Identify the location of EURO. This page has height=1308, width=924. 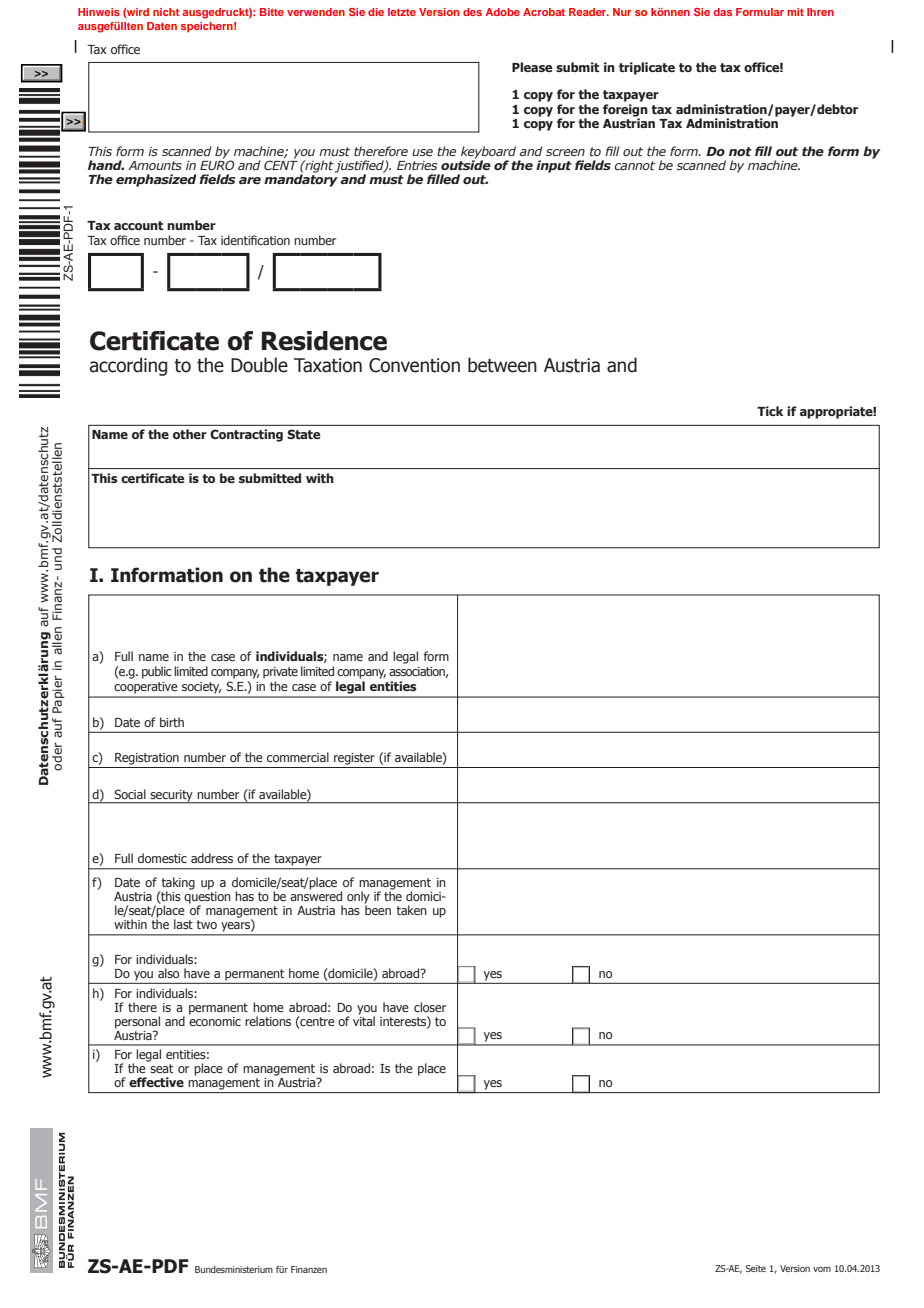
(217, 164).
